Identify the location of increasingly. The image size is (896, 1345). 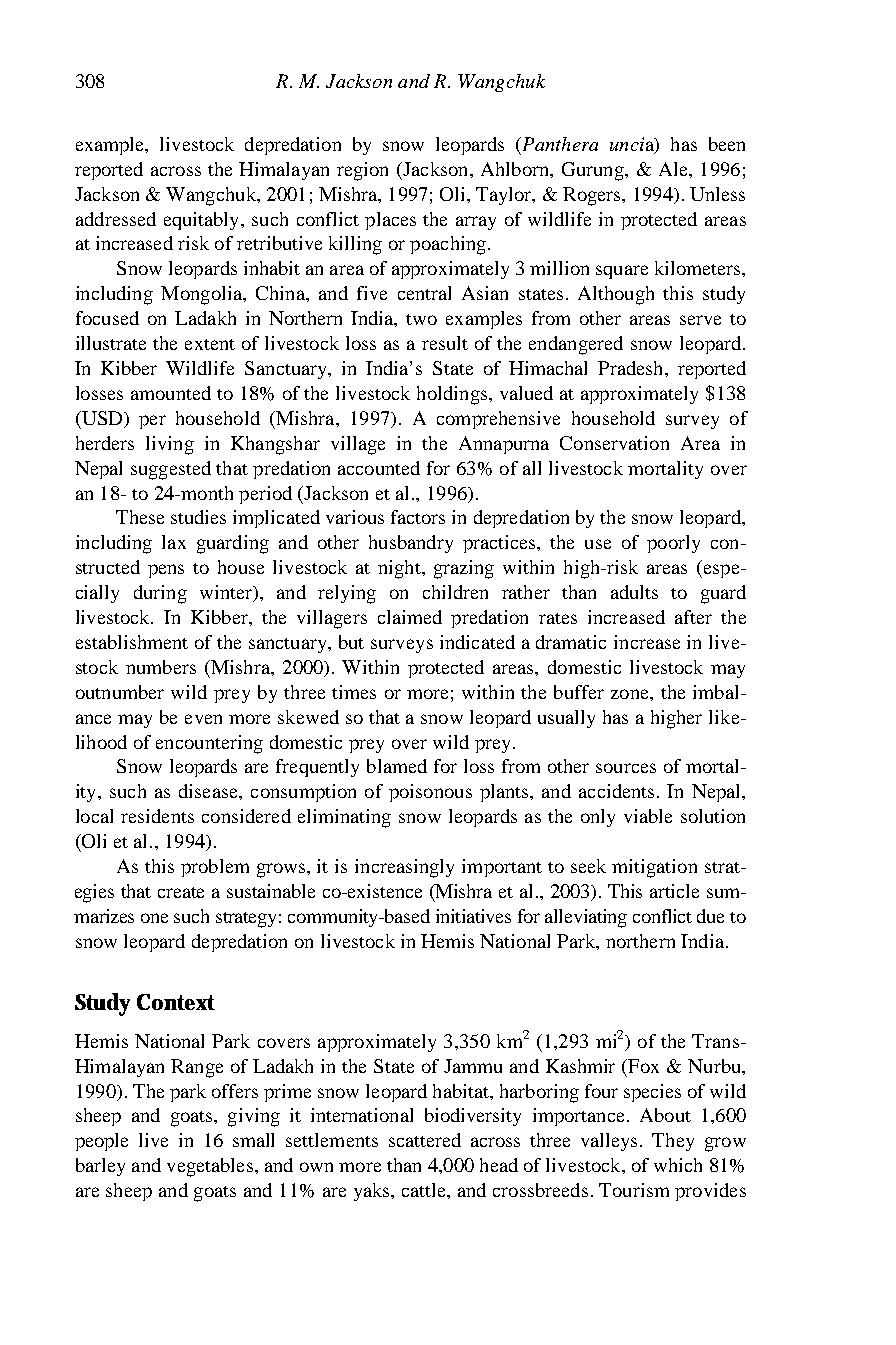
(404, 868).
